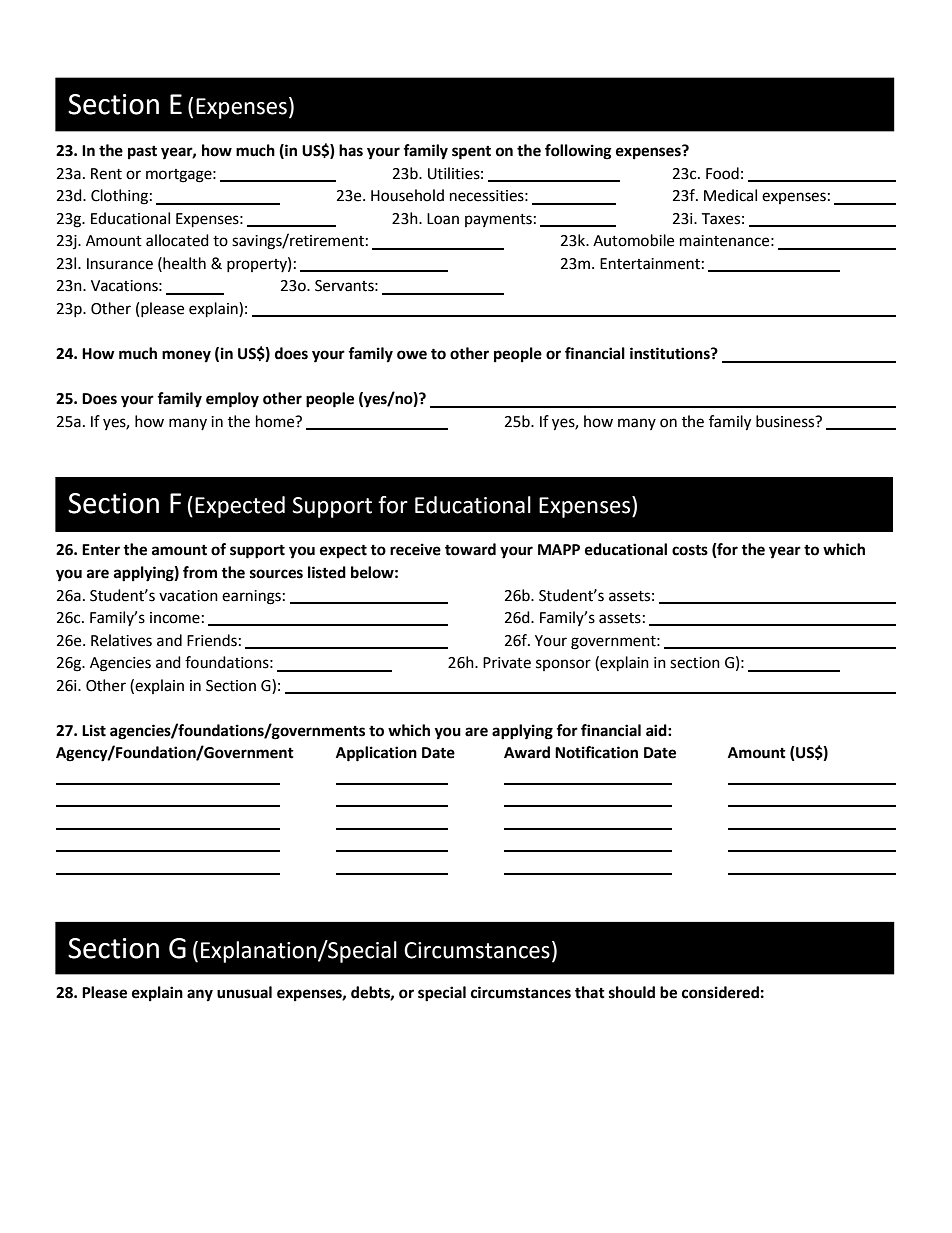 The image size is (952, 1233). Describe the element at coordinates (470, 549) in the page. I see `toward` at that location.
